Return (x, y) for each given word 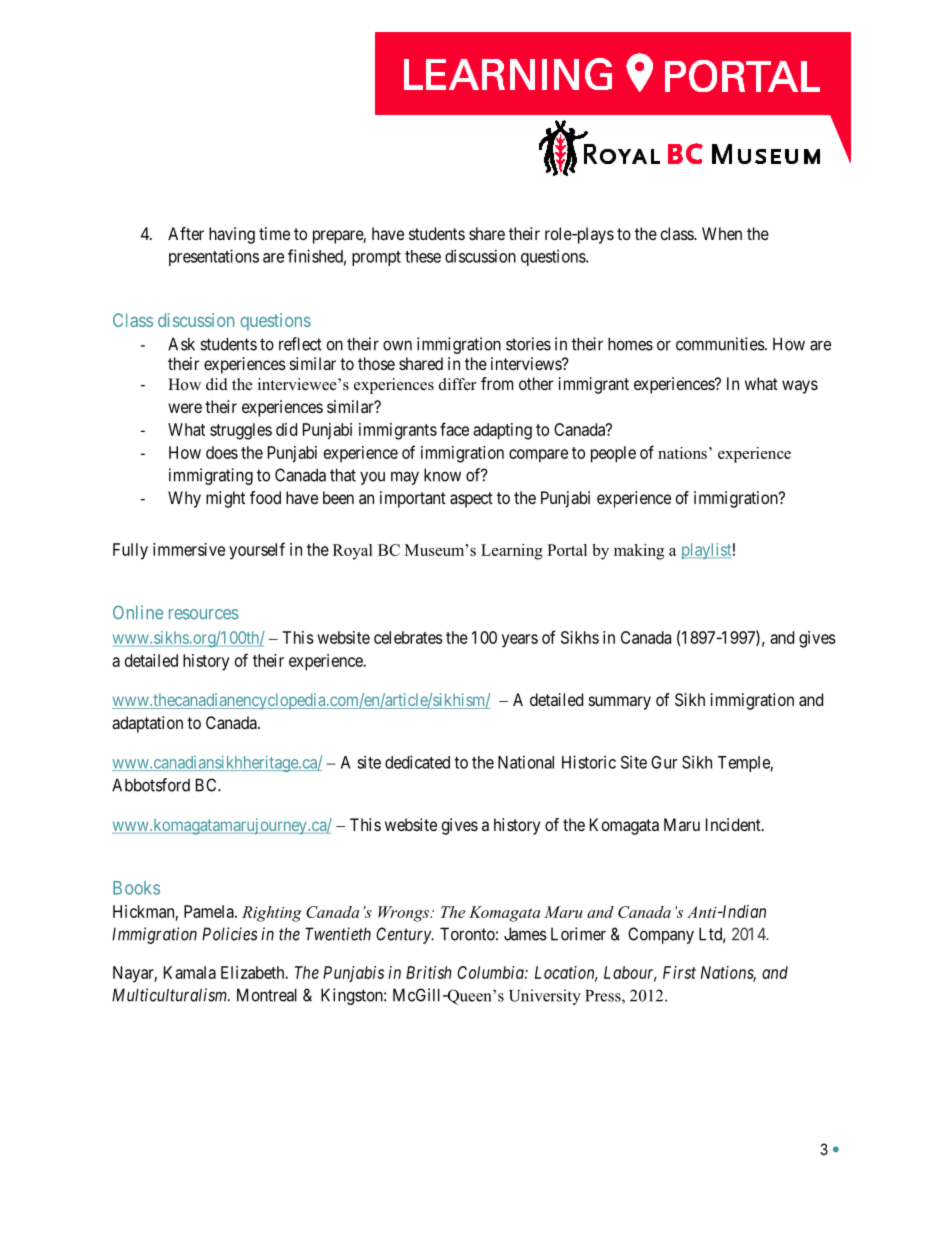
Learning (512, 552)
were (185, 408)
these (423, 256)
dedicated (417, 762)
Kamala (190, 972)
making (639, 552)
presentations (214, 257)
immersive (189, 549)
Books (136, 888)
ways (800, 387)
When (722, 233)
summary (620, 703)
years (520, 641)
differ (457, 384)
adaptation (147, 724)
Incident (734, 824)
